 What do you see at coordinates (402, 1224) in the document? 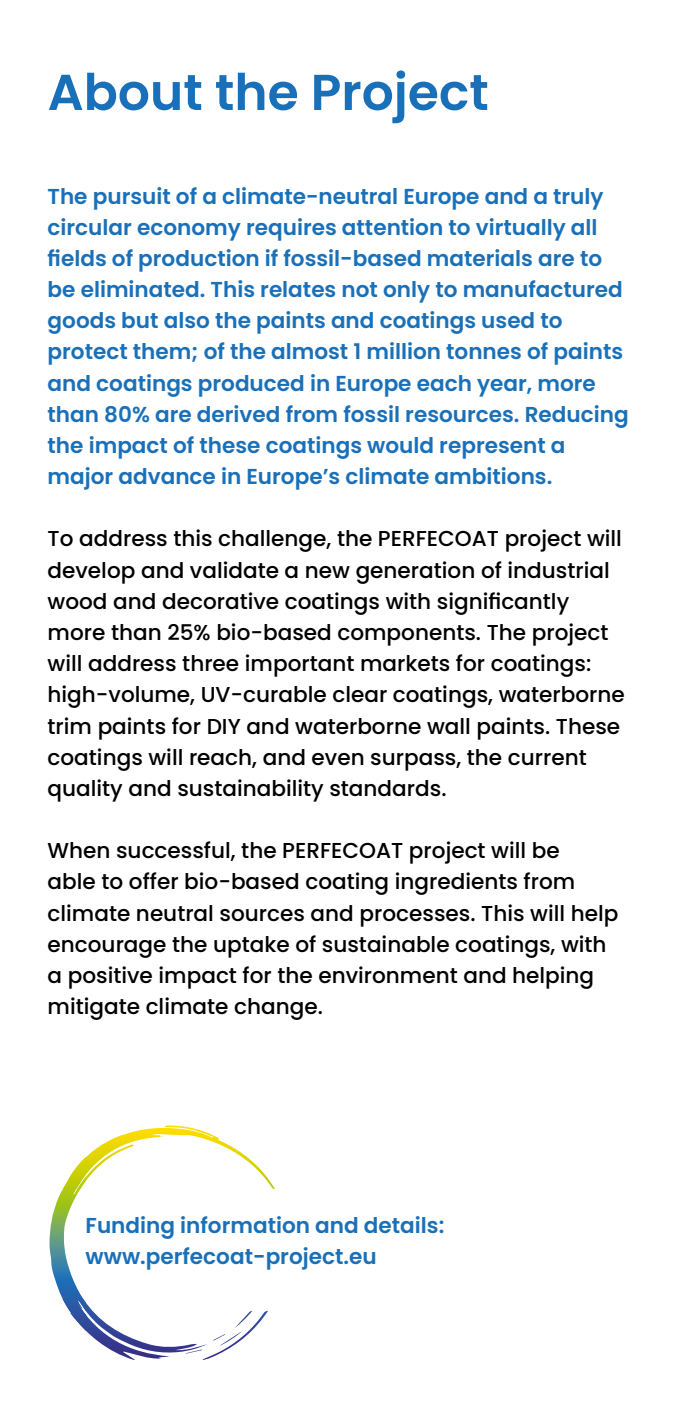
I see `details` at bounding box center [402, 1224].
